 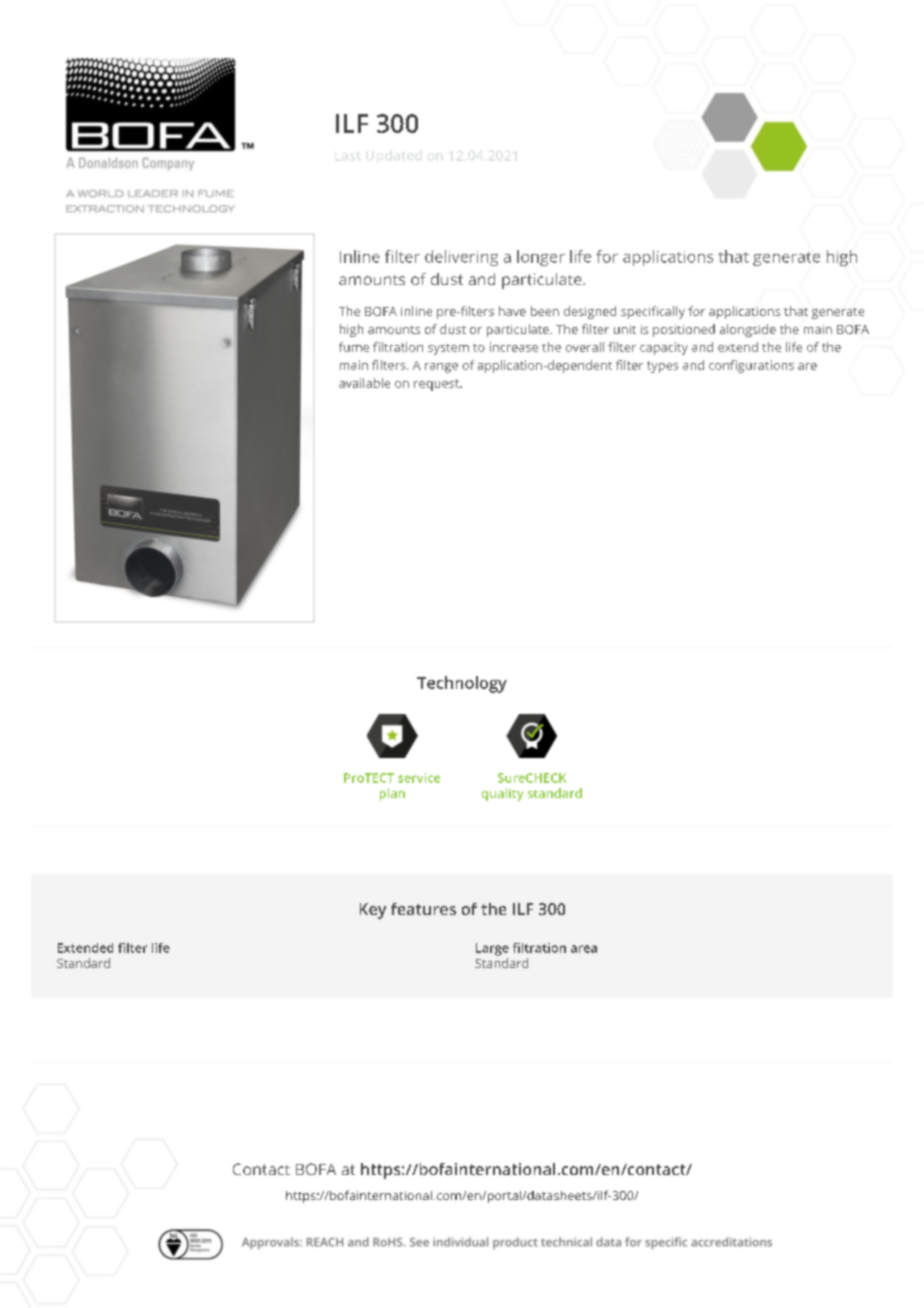 What do you see at coordinates (684, 330) in the screenshot?
I see `positioned` at bounding box center [684, 330].
